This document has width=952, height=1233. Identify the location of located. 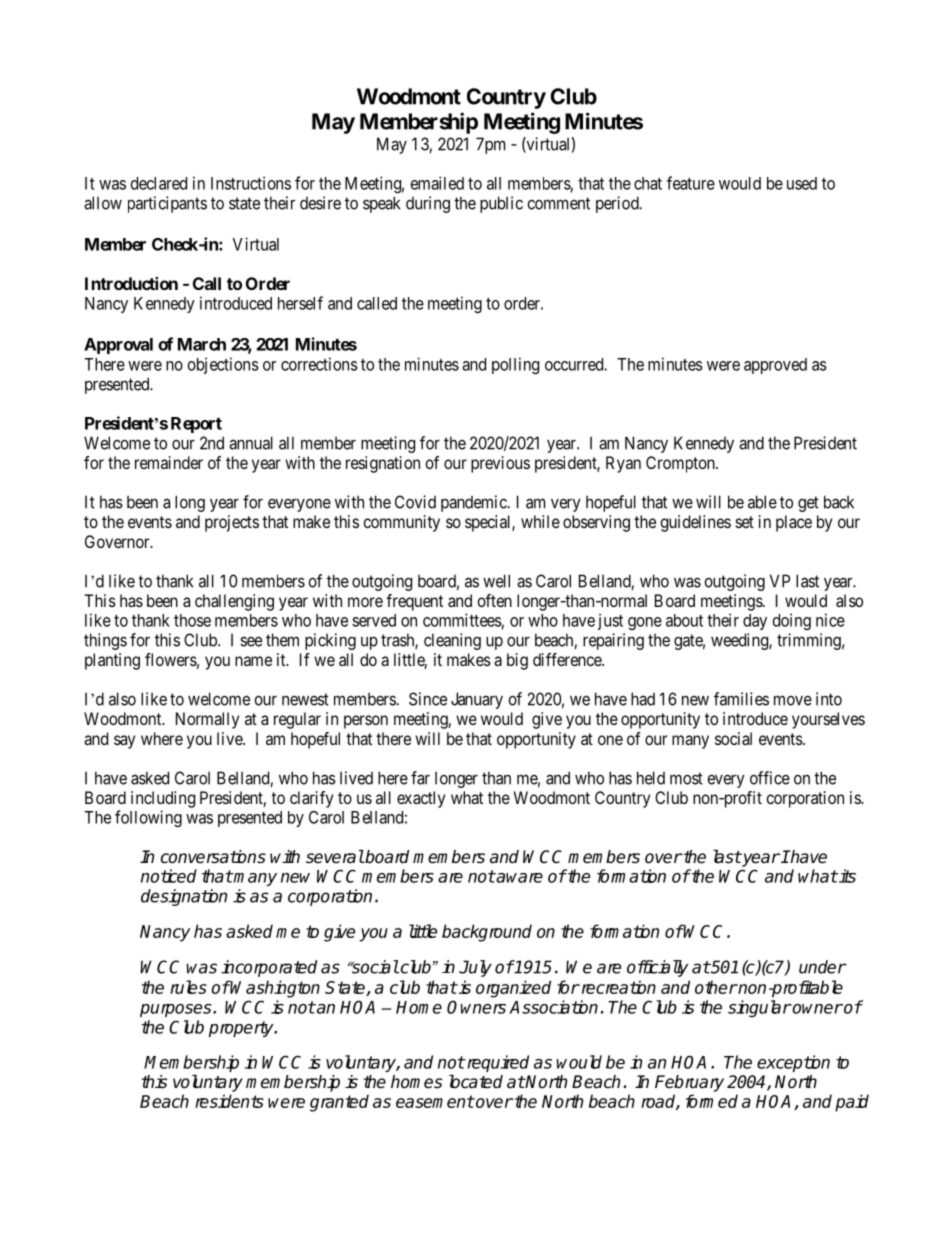
(476, 1082).
